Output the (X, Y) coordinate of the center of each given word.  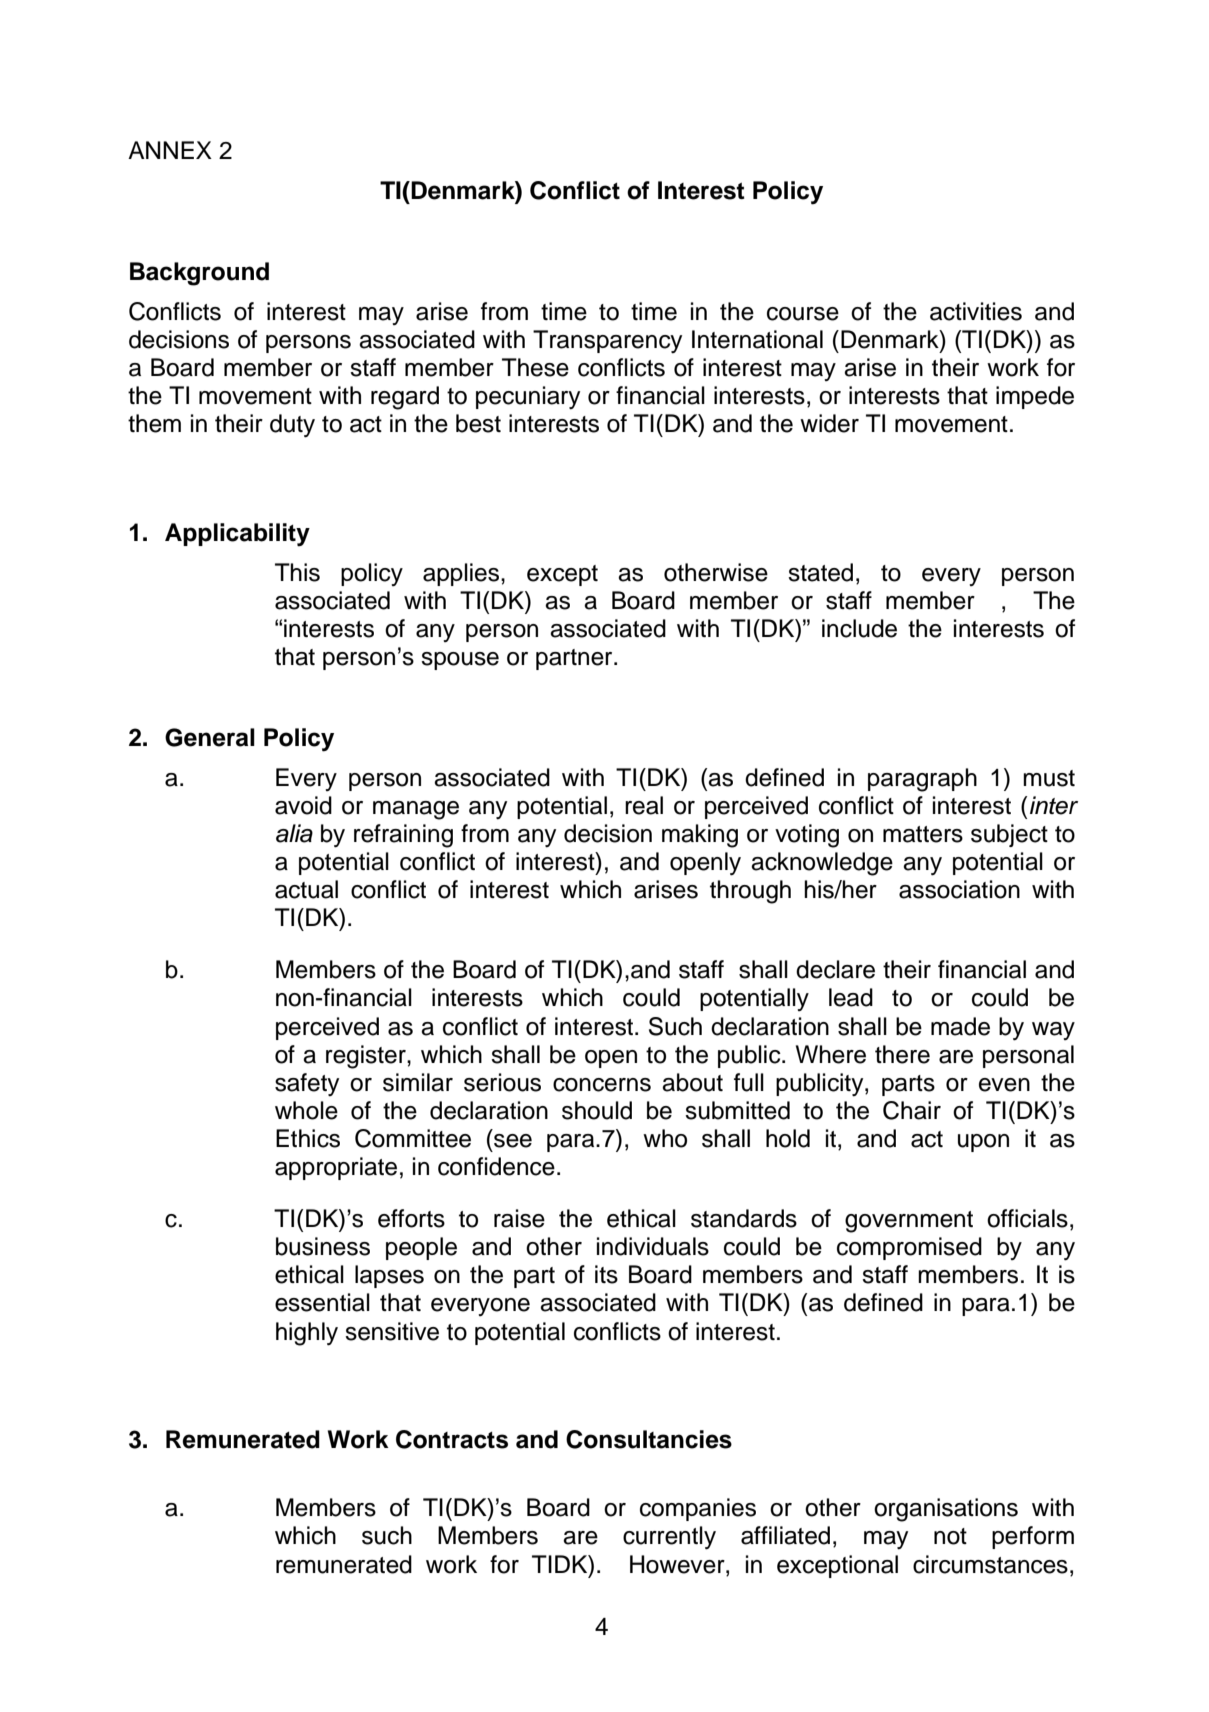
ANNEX (170, 150)
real (644, 805)
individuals (653, 1246)
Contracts (452, 1439)
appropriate (336, 1168)
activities (976, 311)
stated (820, 572)
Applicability (237, 535)
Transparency (607, 342)
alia (294, 833)
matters (923, 834)
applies (462, 574)
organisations (946, 1510)
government (909, 1222)
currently (669, 1538)
